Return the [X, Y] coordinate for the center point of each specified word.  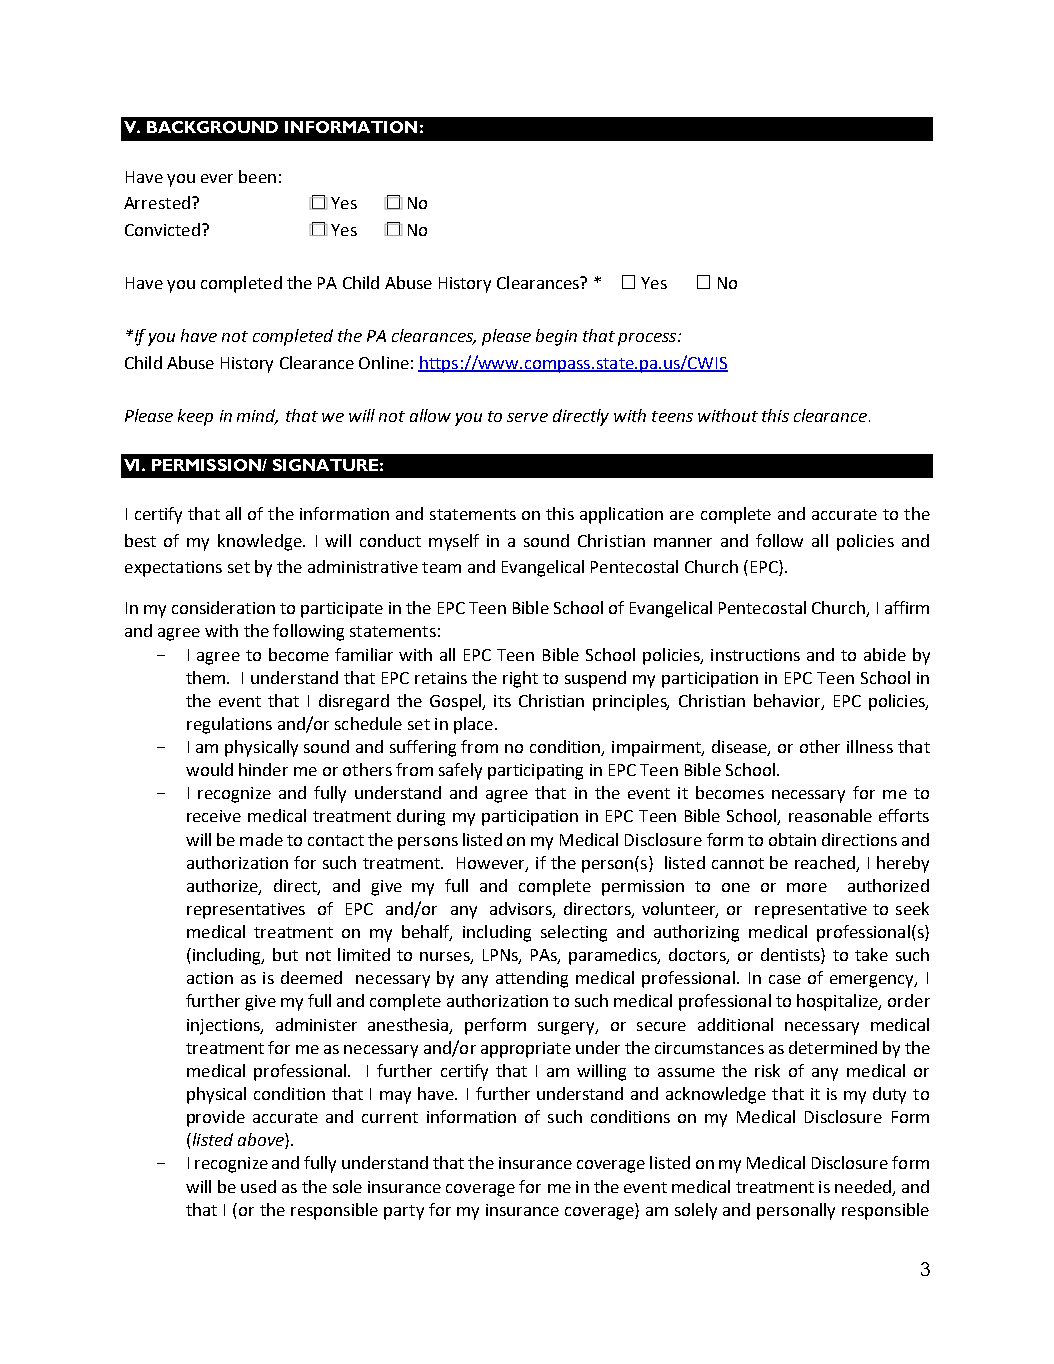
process [647, 339]
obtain [792, 839]
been [257, 176]
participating [535, 772]
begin [556, 337]
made [261, 839]
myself [454, 542]
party [404, 1212]
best [140, 540]
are [682, 515]
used [258, 1186]
